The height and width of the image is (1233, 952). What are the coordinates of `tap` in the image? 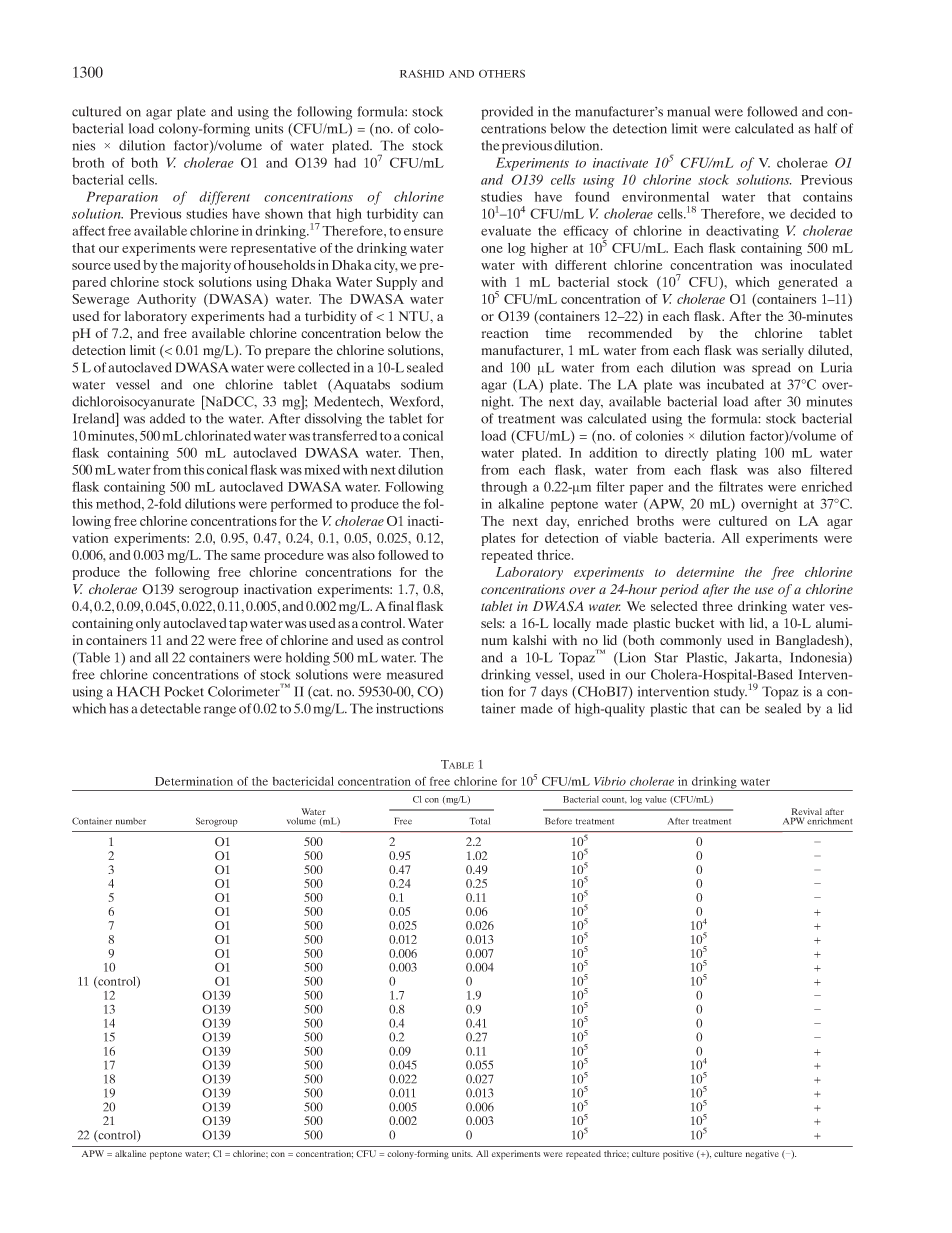 It's located at (238, 626).
